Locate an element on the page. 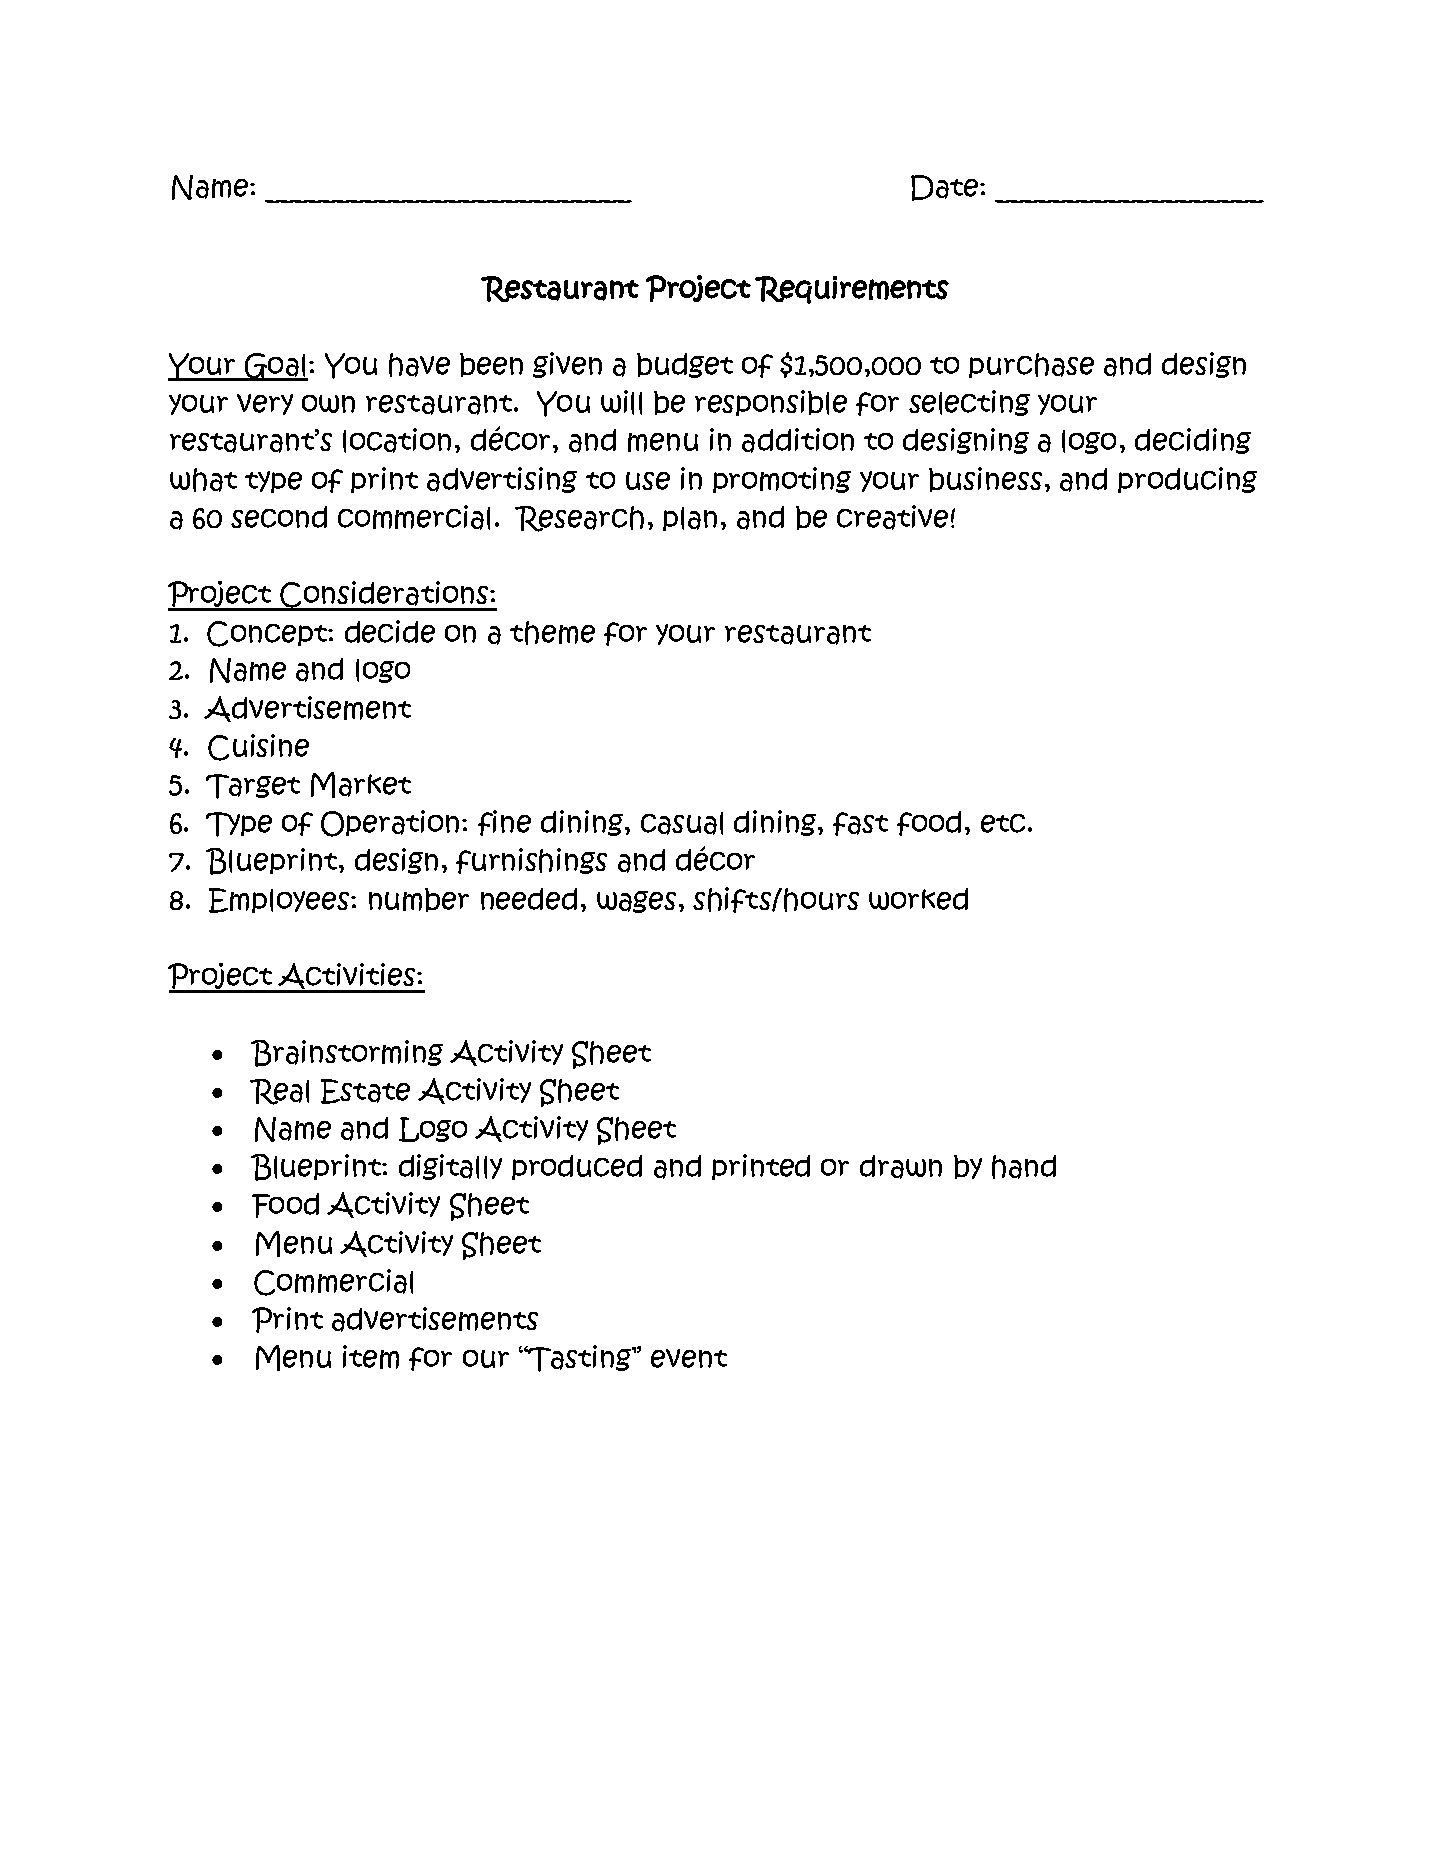 The width and height of the document is (1433, 1854). etc is located at coordinates (1003, 823).
